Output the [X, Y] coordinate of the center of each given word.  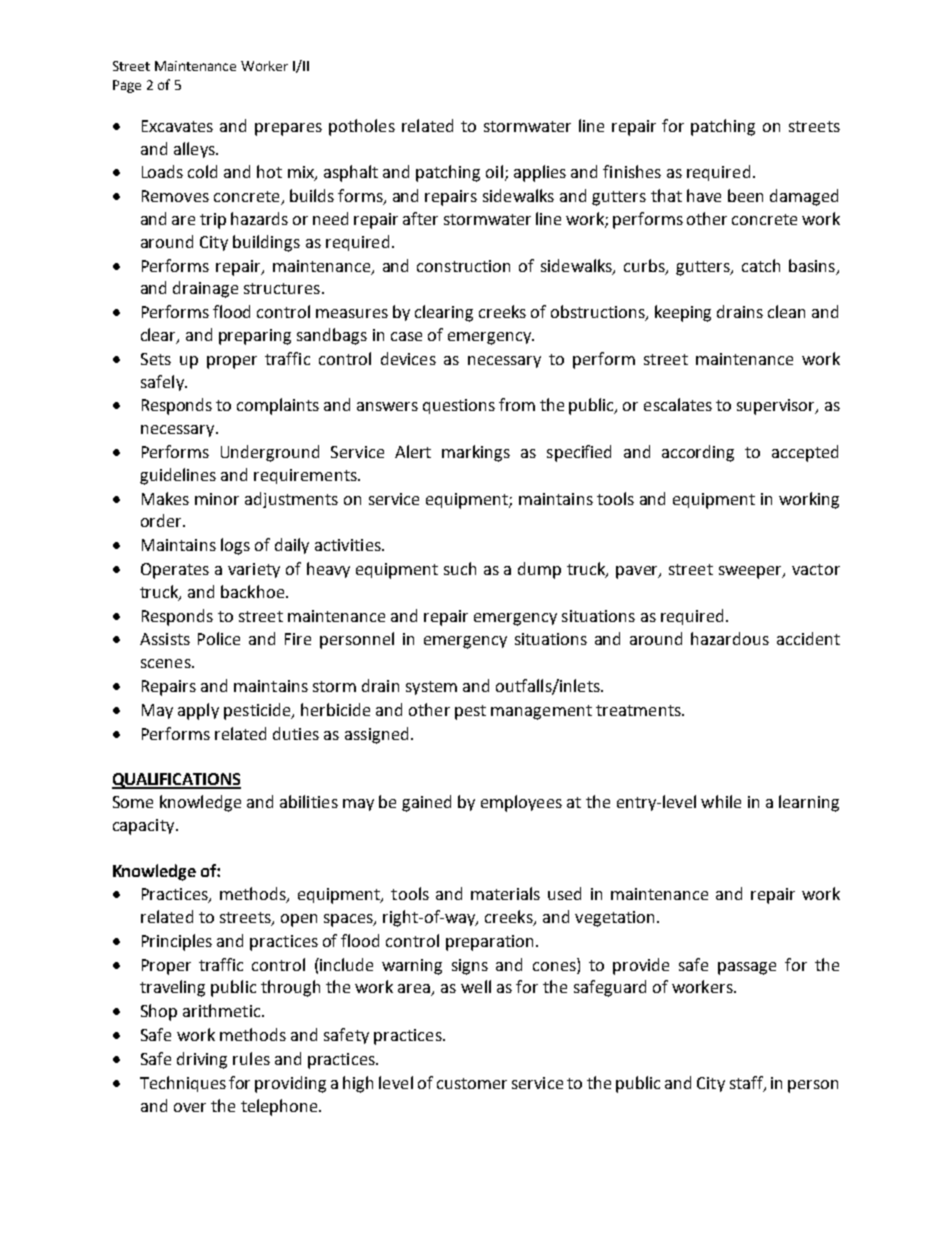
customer [472, 1083]
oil [494, 171]
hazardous [730, 638]
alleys [195, 150]
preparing [255, 337]
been [745, 195]
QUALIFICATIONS [176, 781]
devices [408, 358]
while [721, 801]
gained [426, 803]
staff [747, 1083]
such [460, 568]
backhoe [252, 591]
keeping [683, 313]
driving [202, 1060]
